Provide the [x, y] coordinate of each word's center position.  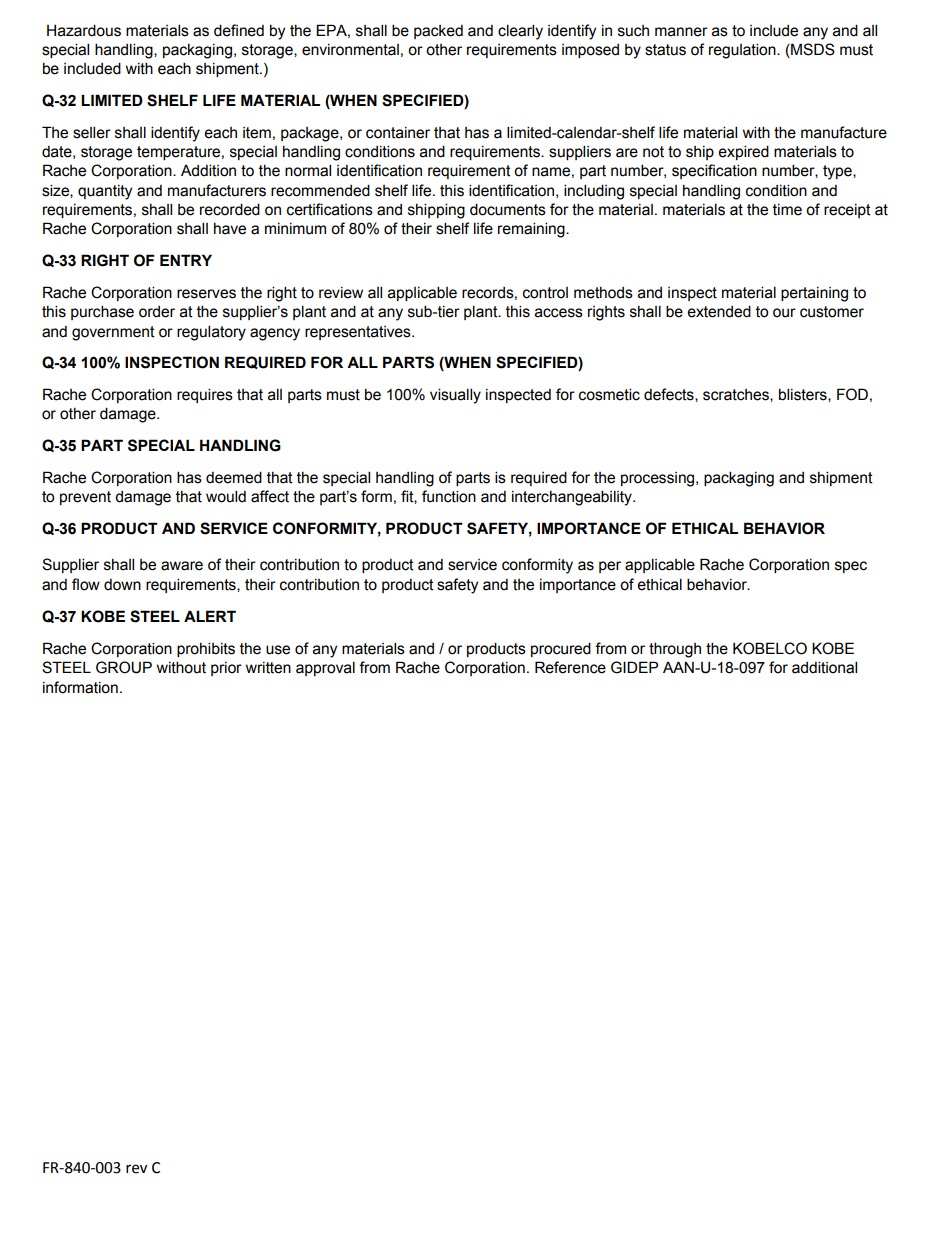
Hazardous [84, 30]
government [113, 333]
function [449, 496]
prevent [85, 498]
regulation [743, 51]
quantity [105, 192]
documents [508, 209]
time [787, 210]
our [784, 313]
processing [659, 479]
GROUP [124, 667]
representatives [359, 333]
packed [438, 32]
